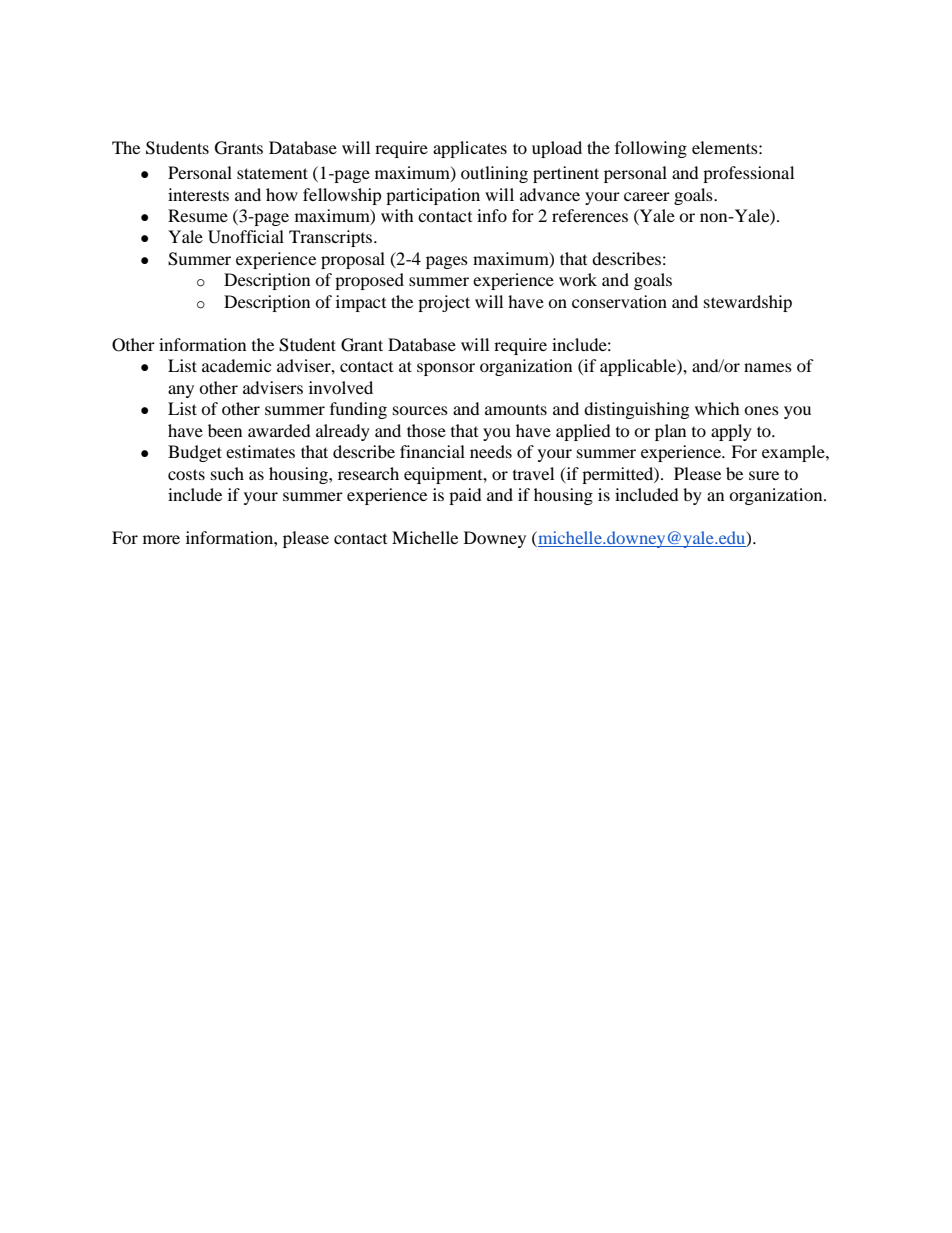 This page has width=952, height=1233. What do you see at coordinates (465, 496) in the page?
I see `paid` at bounding box center [465, 496].
